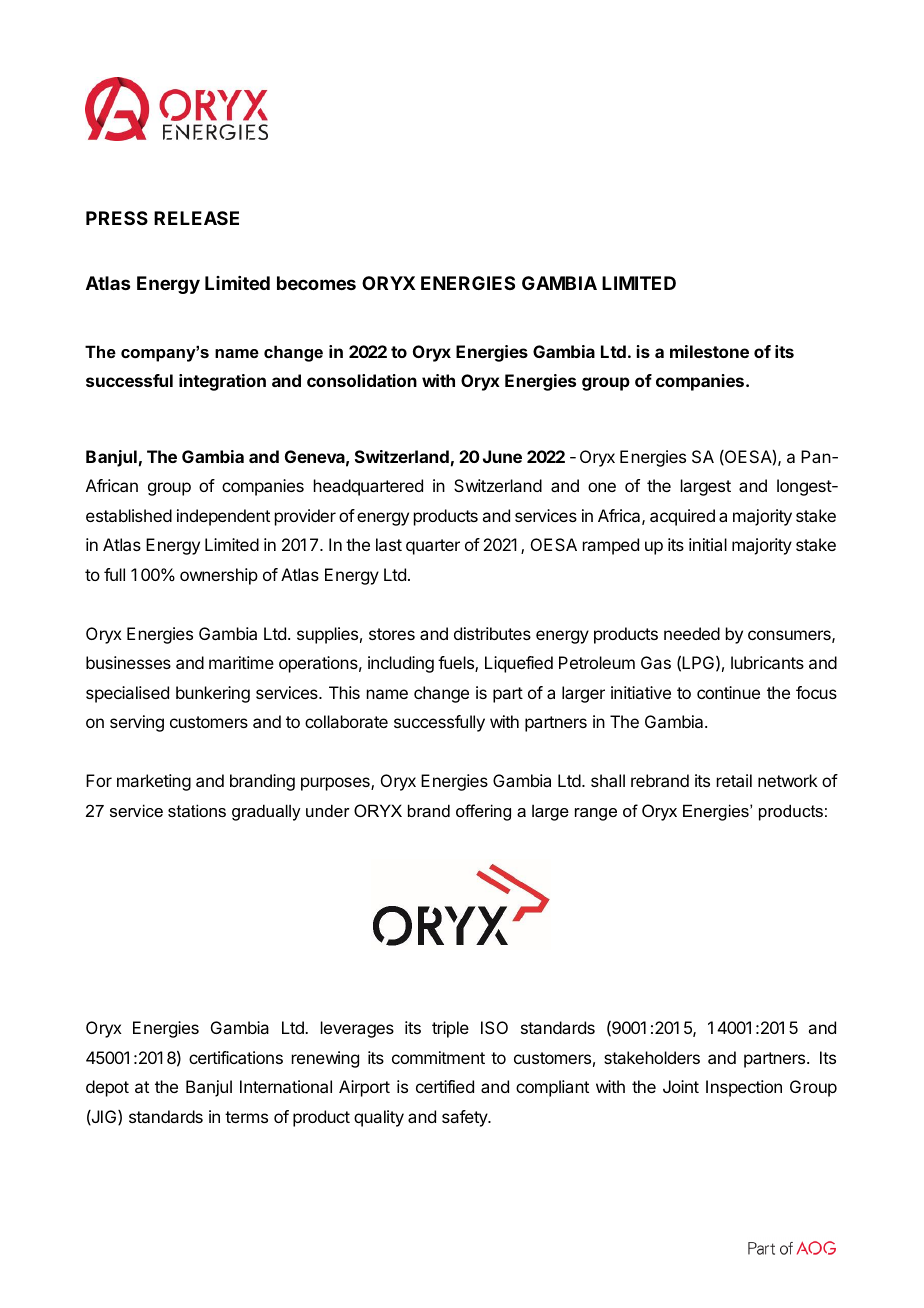  What do you see at coordinates (709, 351) in the screenshot?
I see `milestone` at bounding box center [709, 351].
